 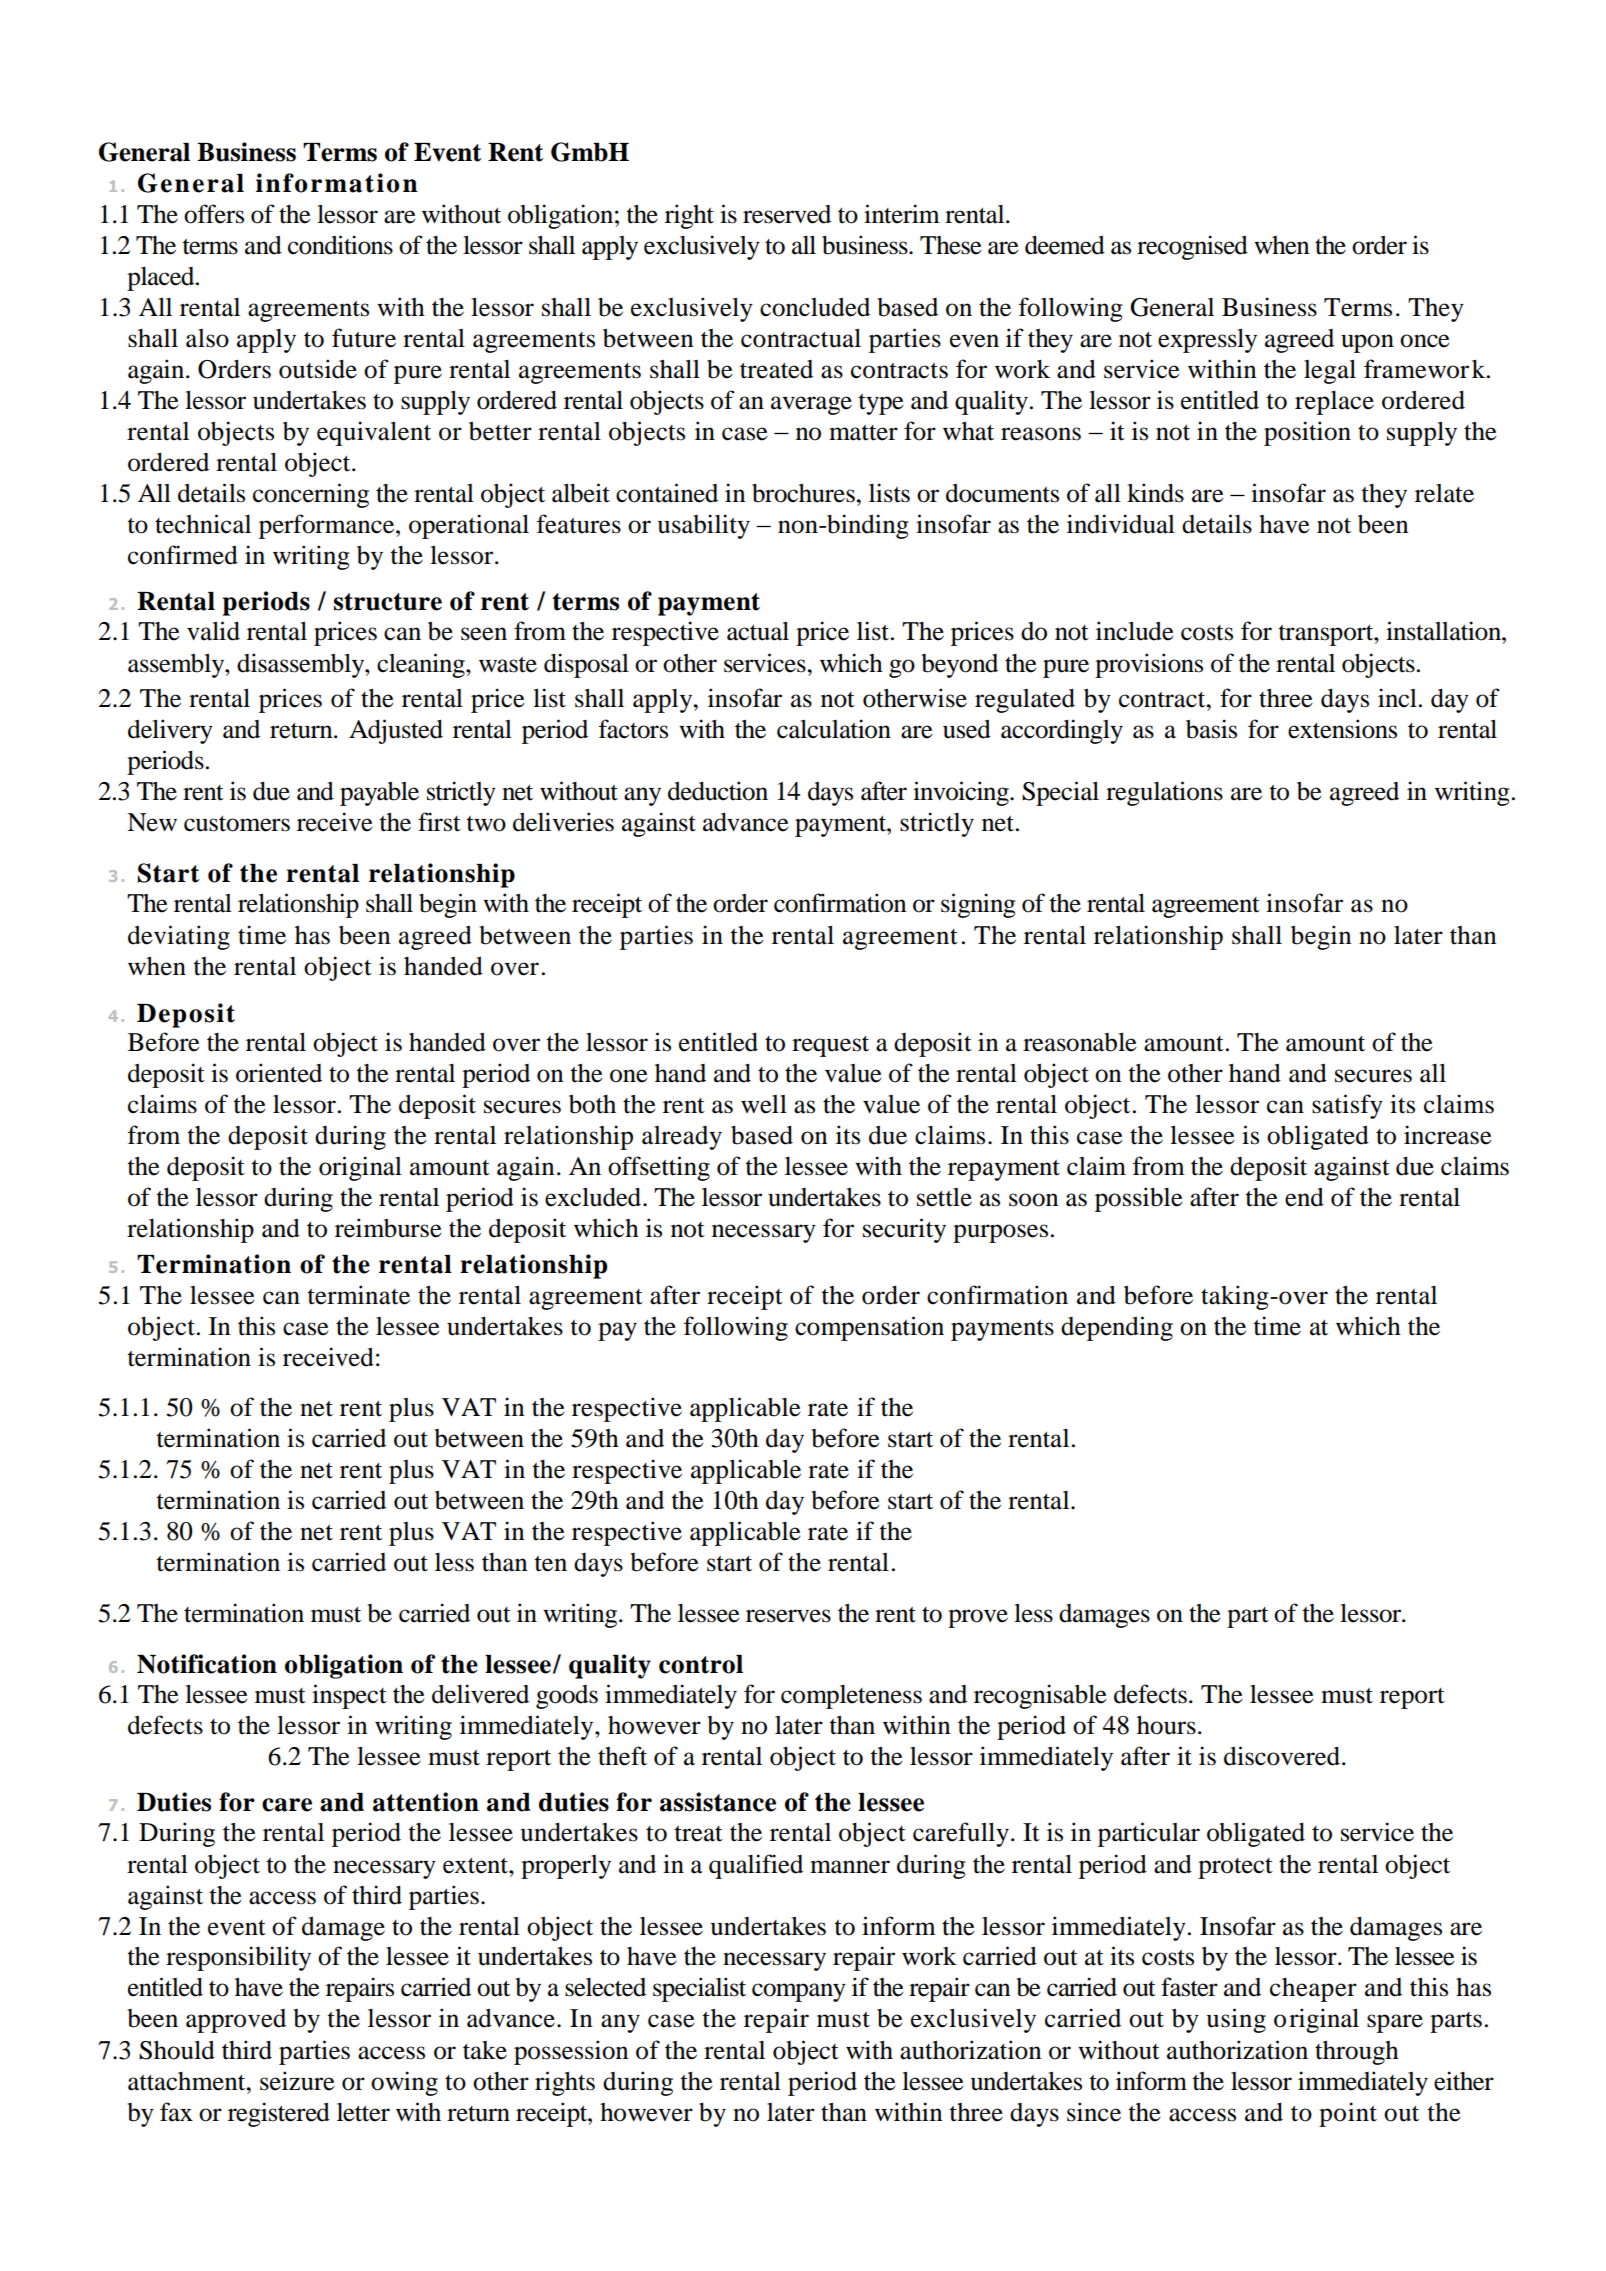 What do you see at coordinates (1117, 1328) in the screenshot?
I see `depending` at bounding box center [1117, 1328].
